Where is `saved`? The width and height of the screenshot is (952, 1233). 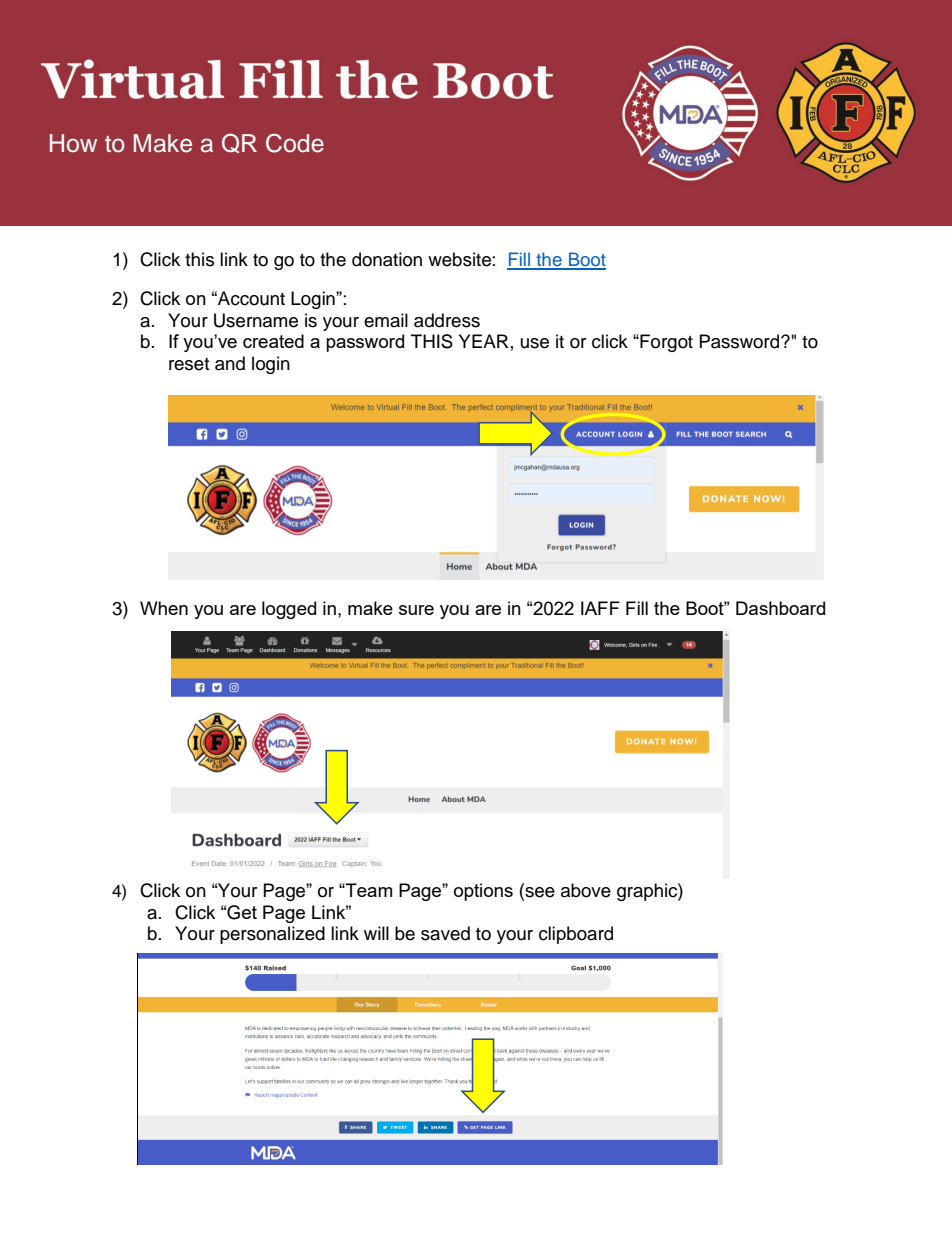
saved is located at coordinates (445, 933).
